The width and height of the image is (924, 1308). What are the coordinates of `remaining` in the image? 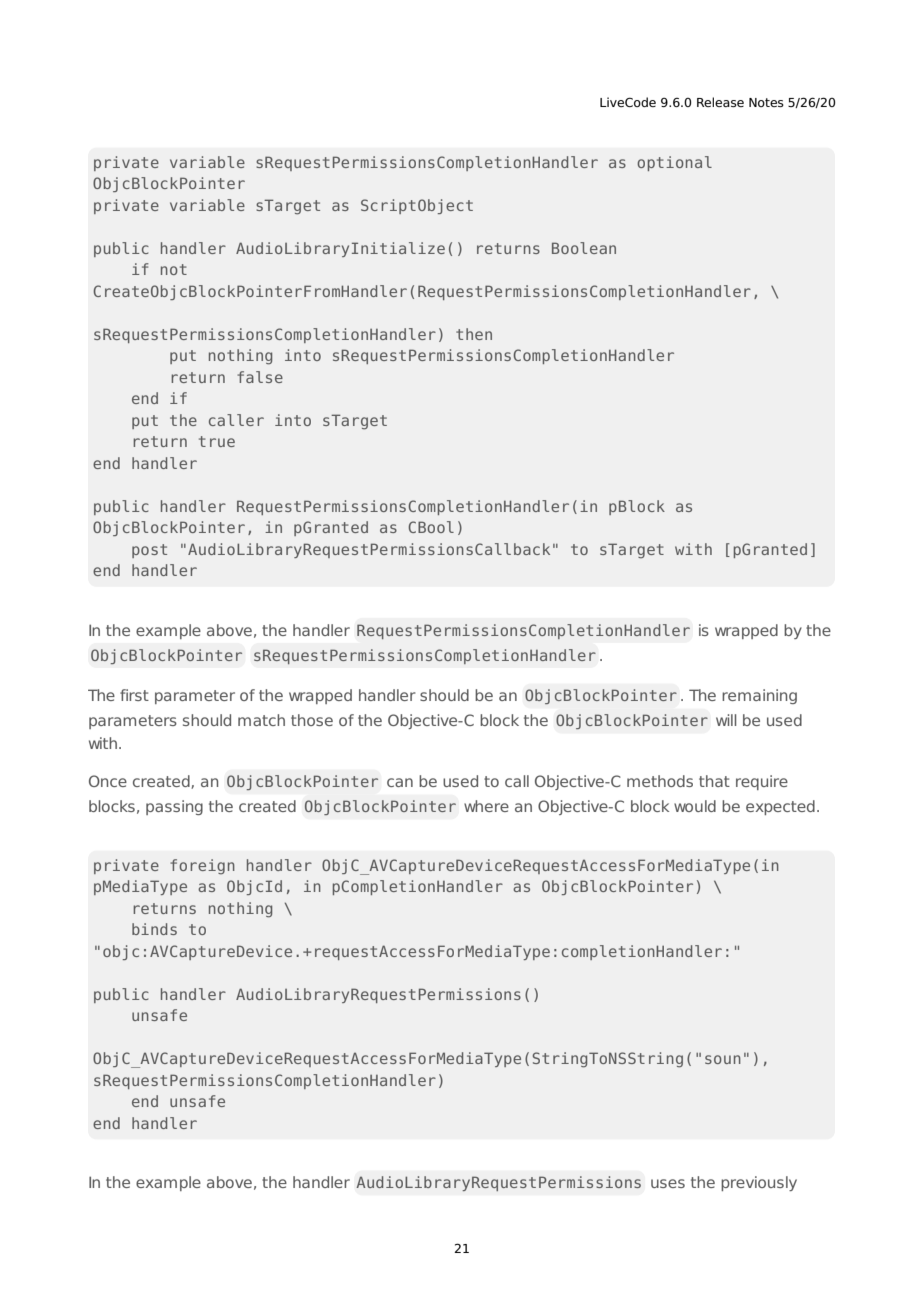 It's located at (759, 696).
